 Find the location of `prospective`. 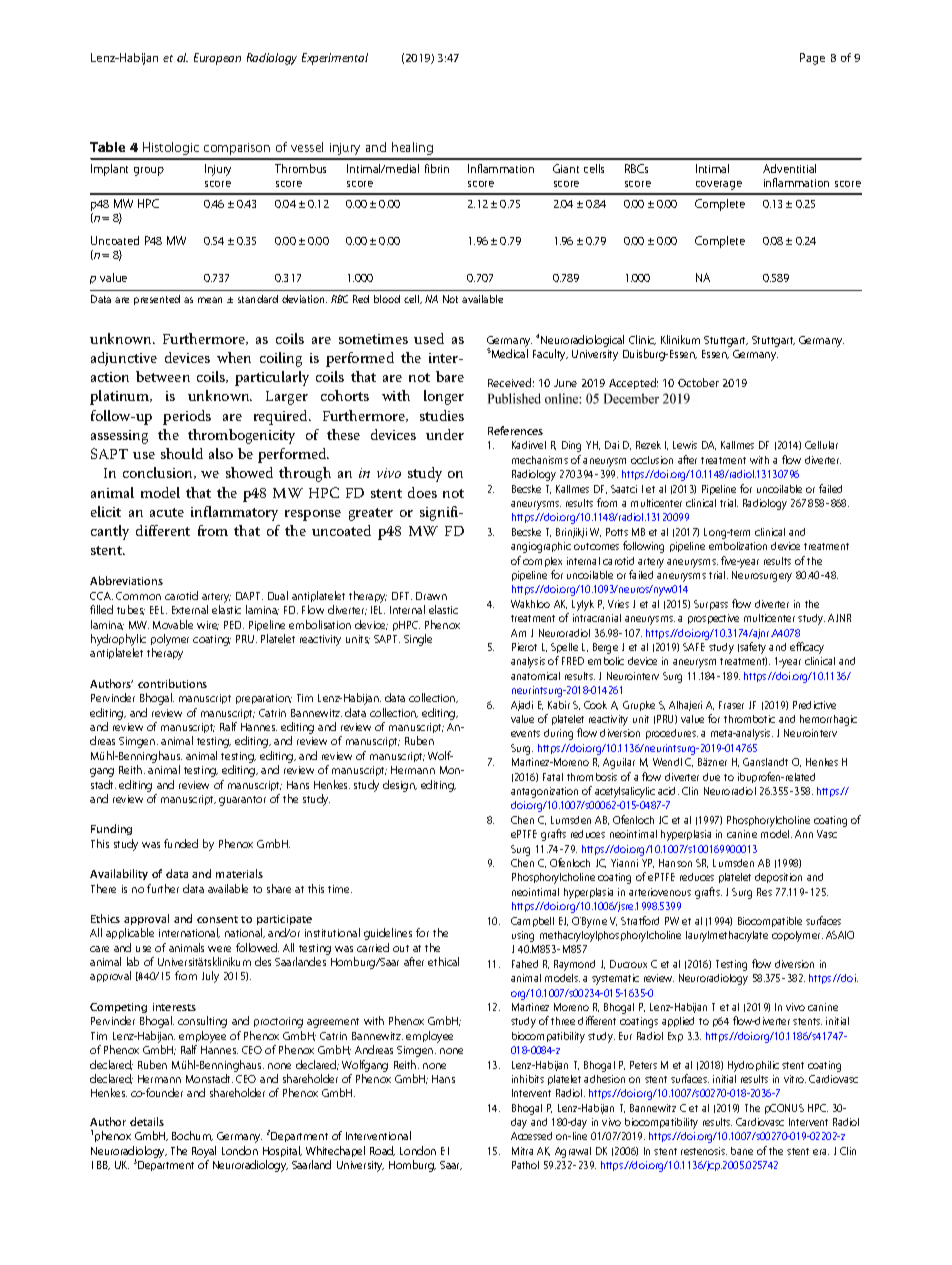

prospective is located at coordinates (713, 619).
